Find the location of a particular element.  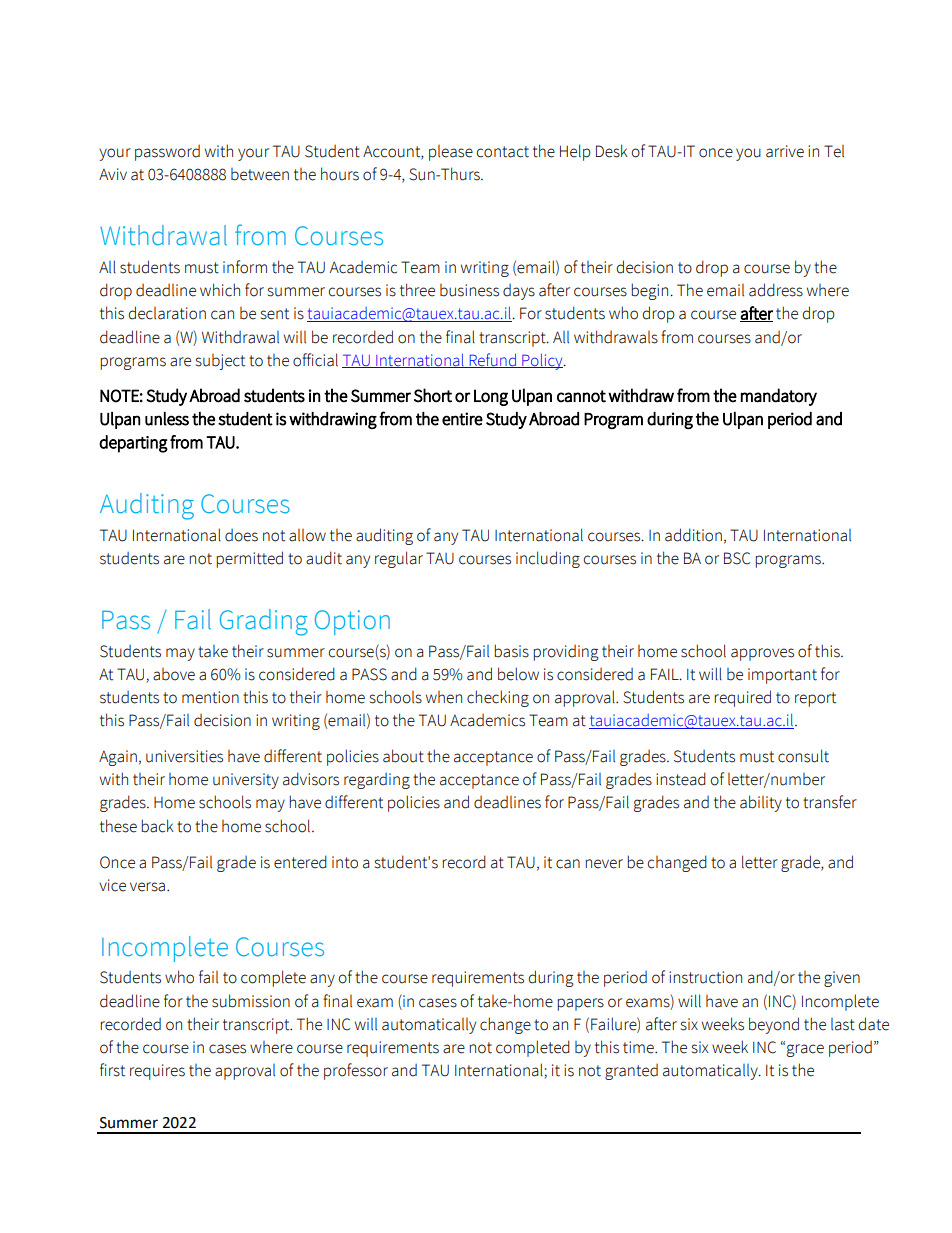

papers is located at coordinates (580, 1004).
